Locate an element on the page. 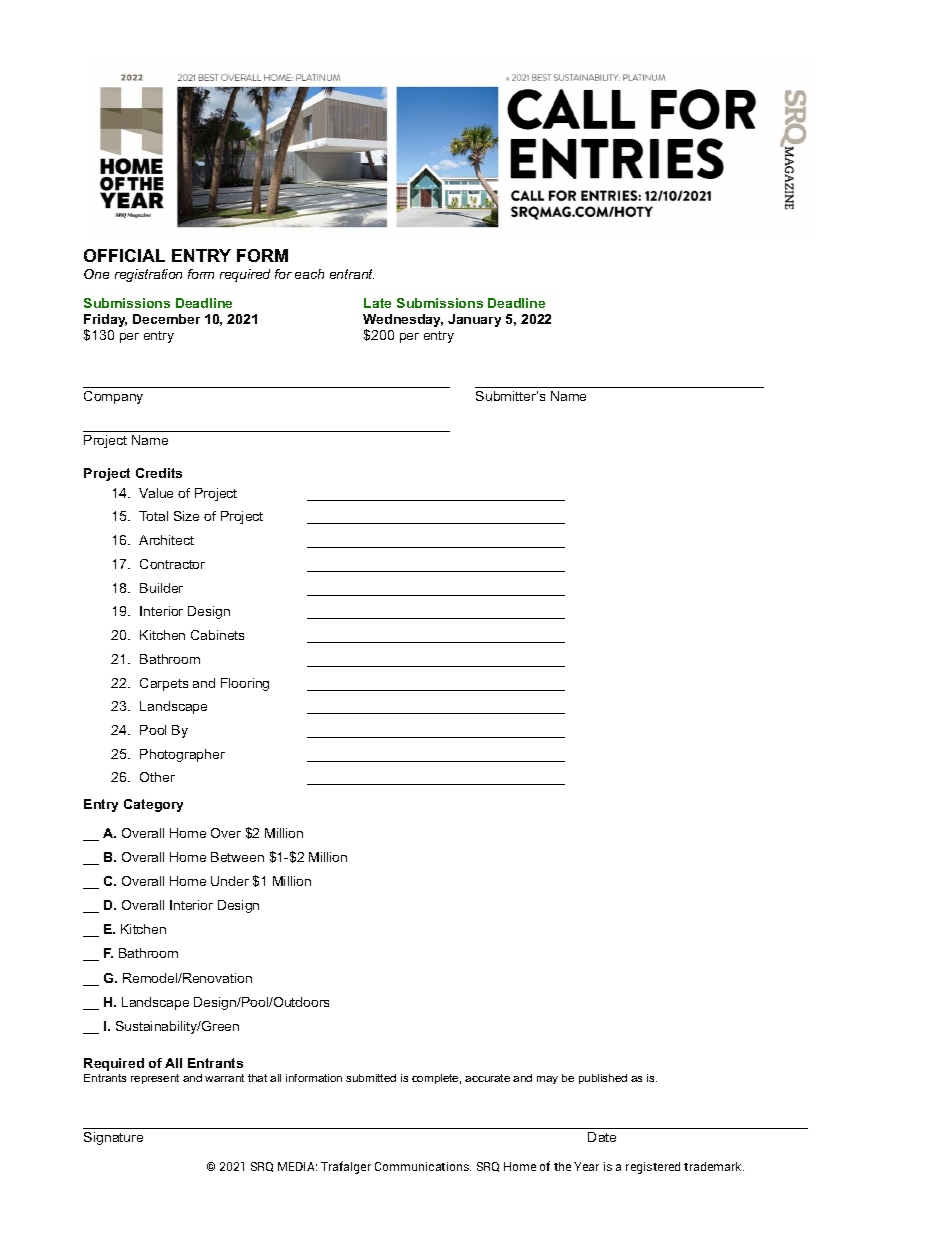 This image has height=1233, width=952. registration is located at coordinates (148, 275).
